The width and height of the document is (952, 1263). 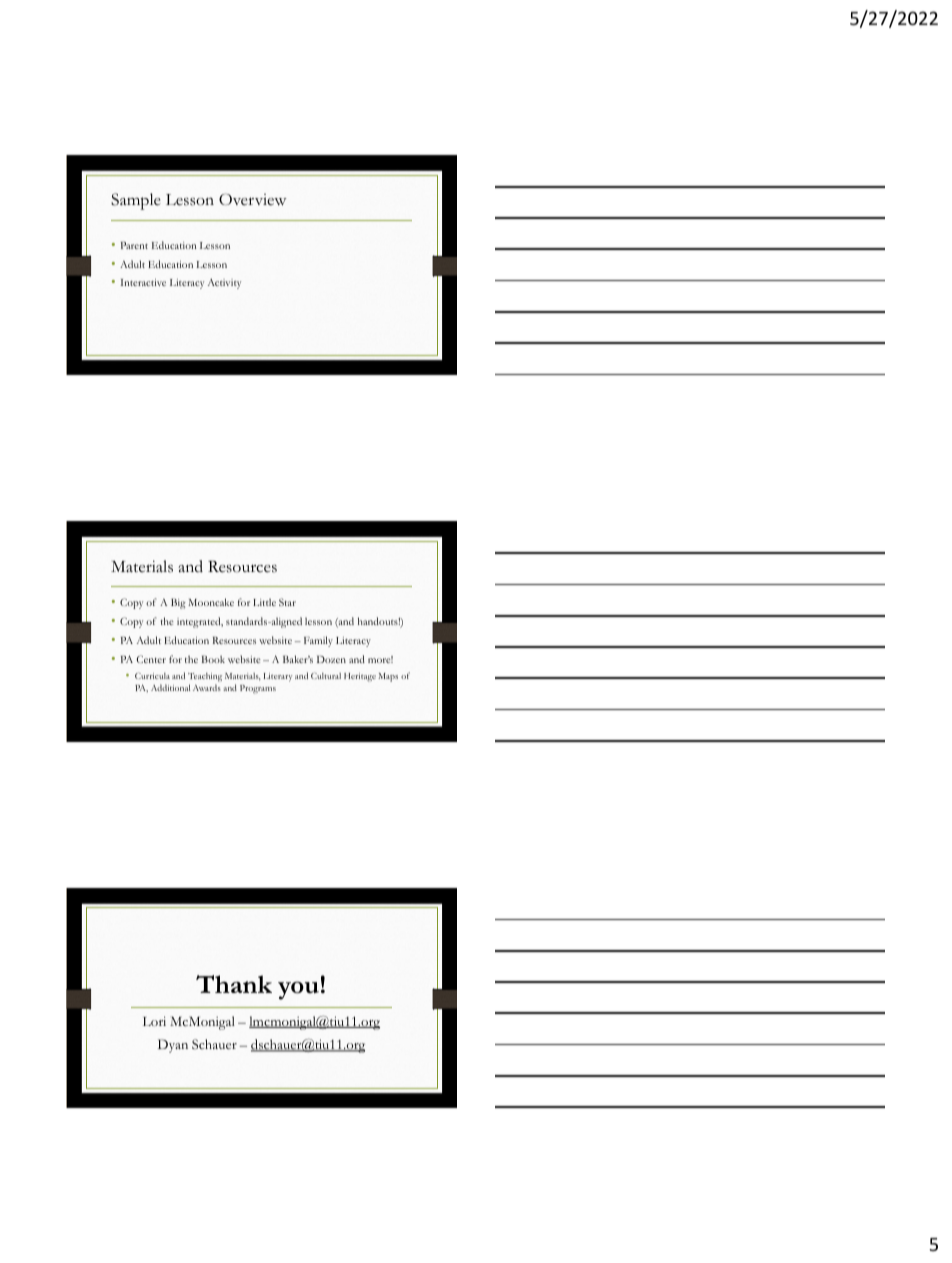 What do you see at coordinates (136, 201) in the document?
I see `Sample` at bounding box center [136, 201].
